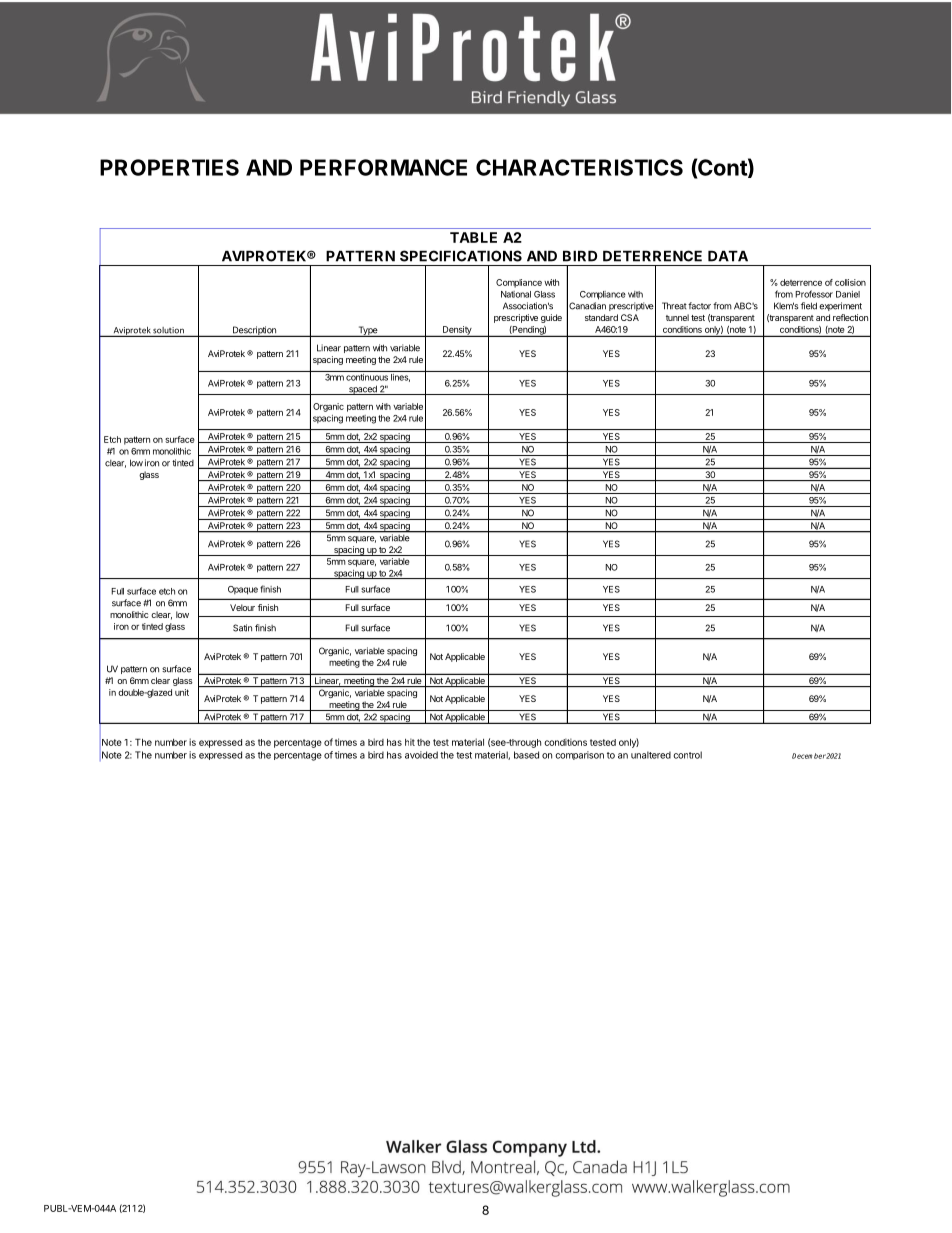 Image resolution: width=952 pixels, height=1233 pixels. I want to click on reflection, so click(850, 317).
